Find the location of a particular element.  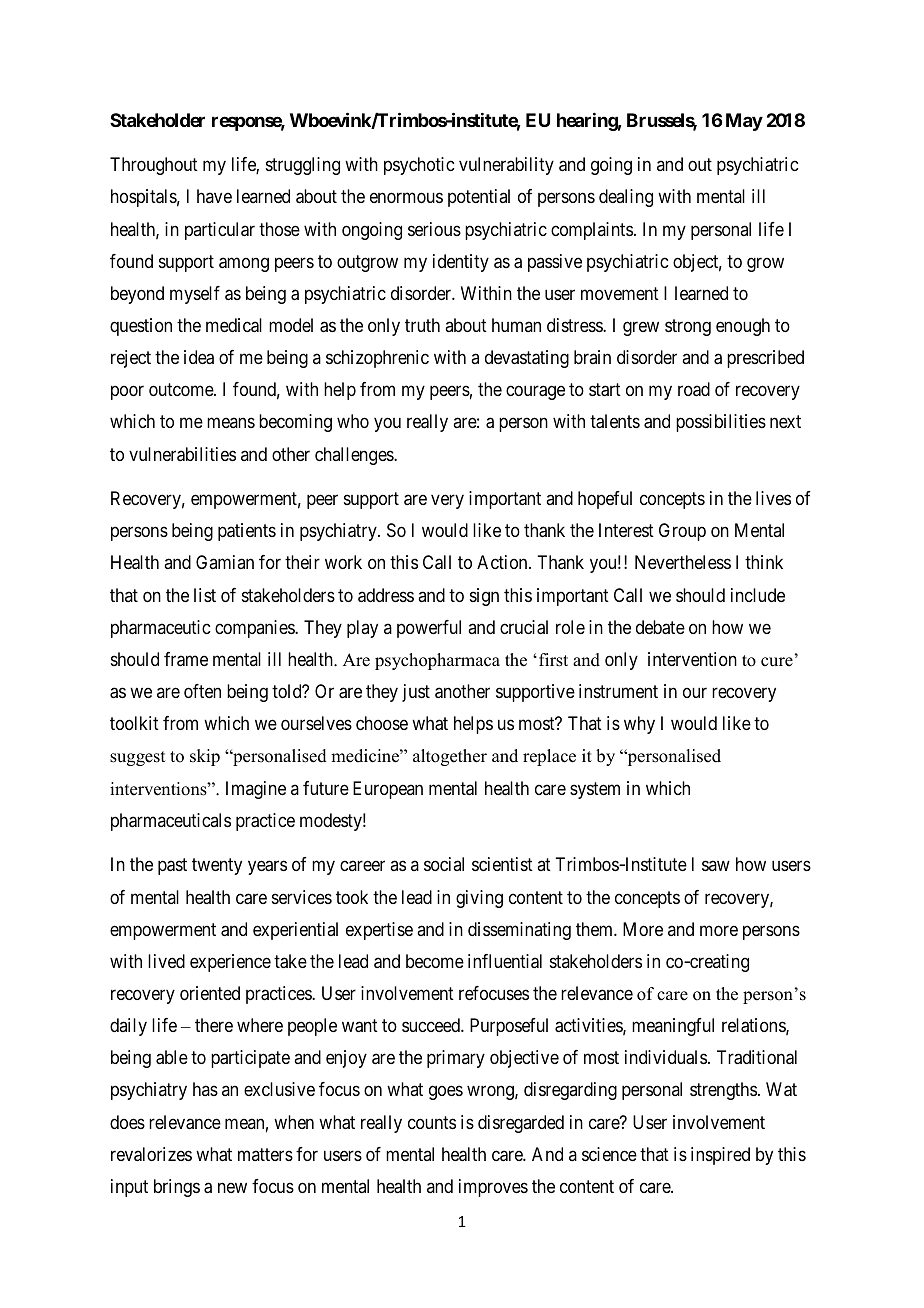

new is located at coordinates (232, 1187).
